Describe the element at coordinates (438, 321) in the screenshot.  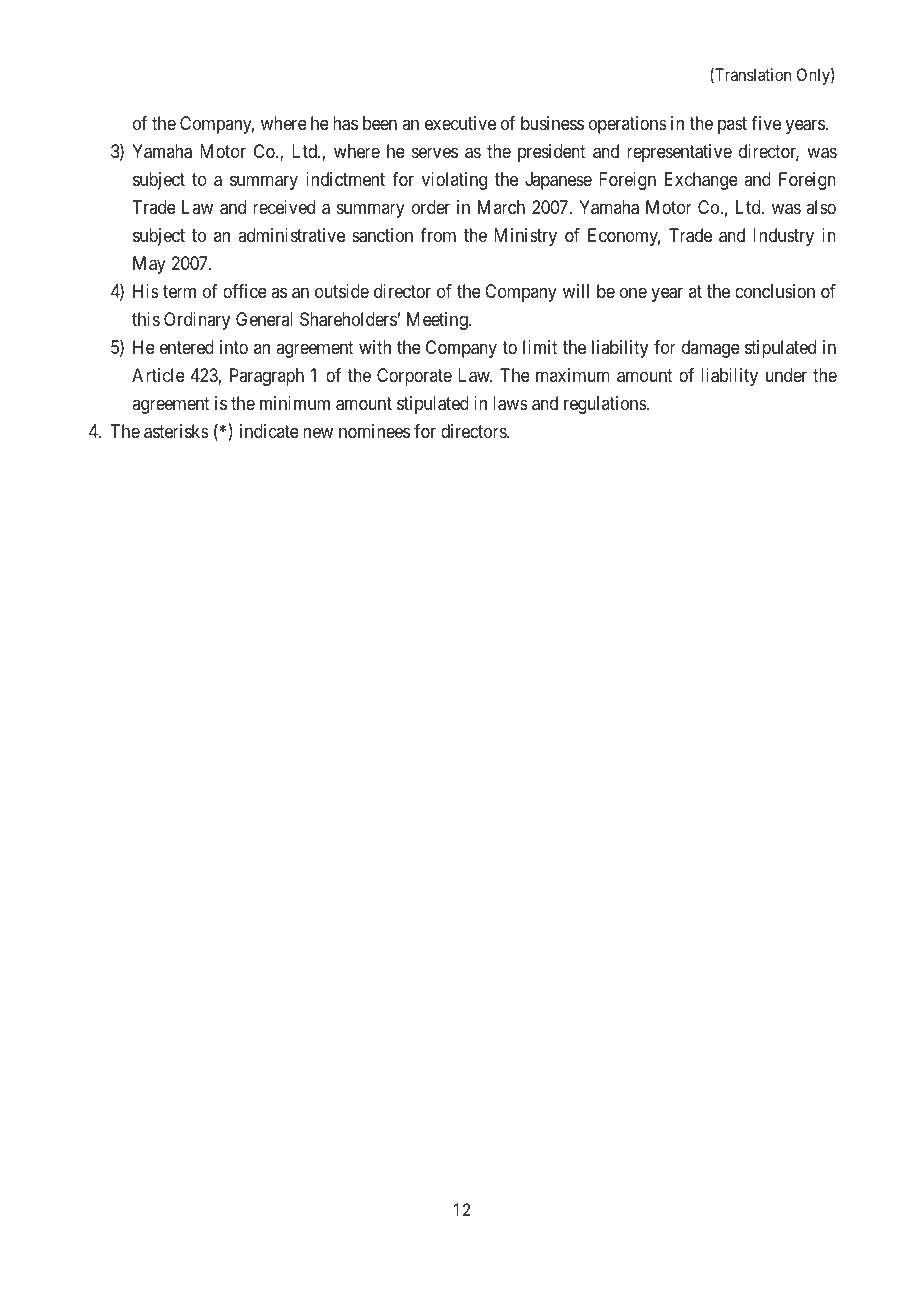
I see `Meeting` at that location.
